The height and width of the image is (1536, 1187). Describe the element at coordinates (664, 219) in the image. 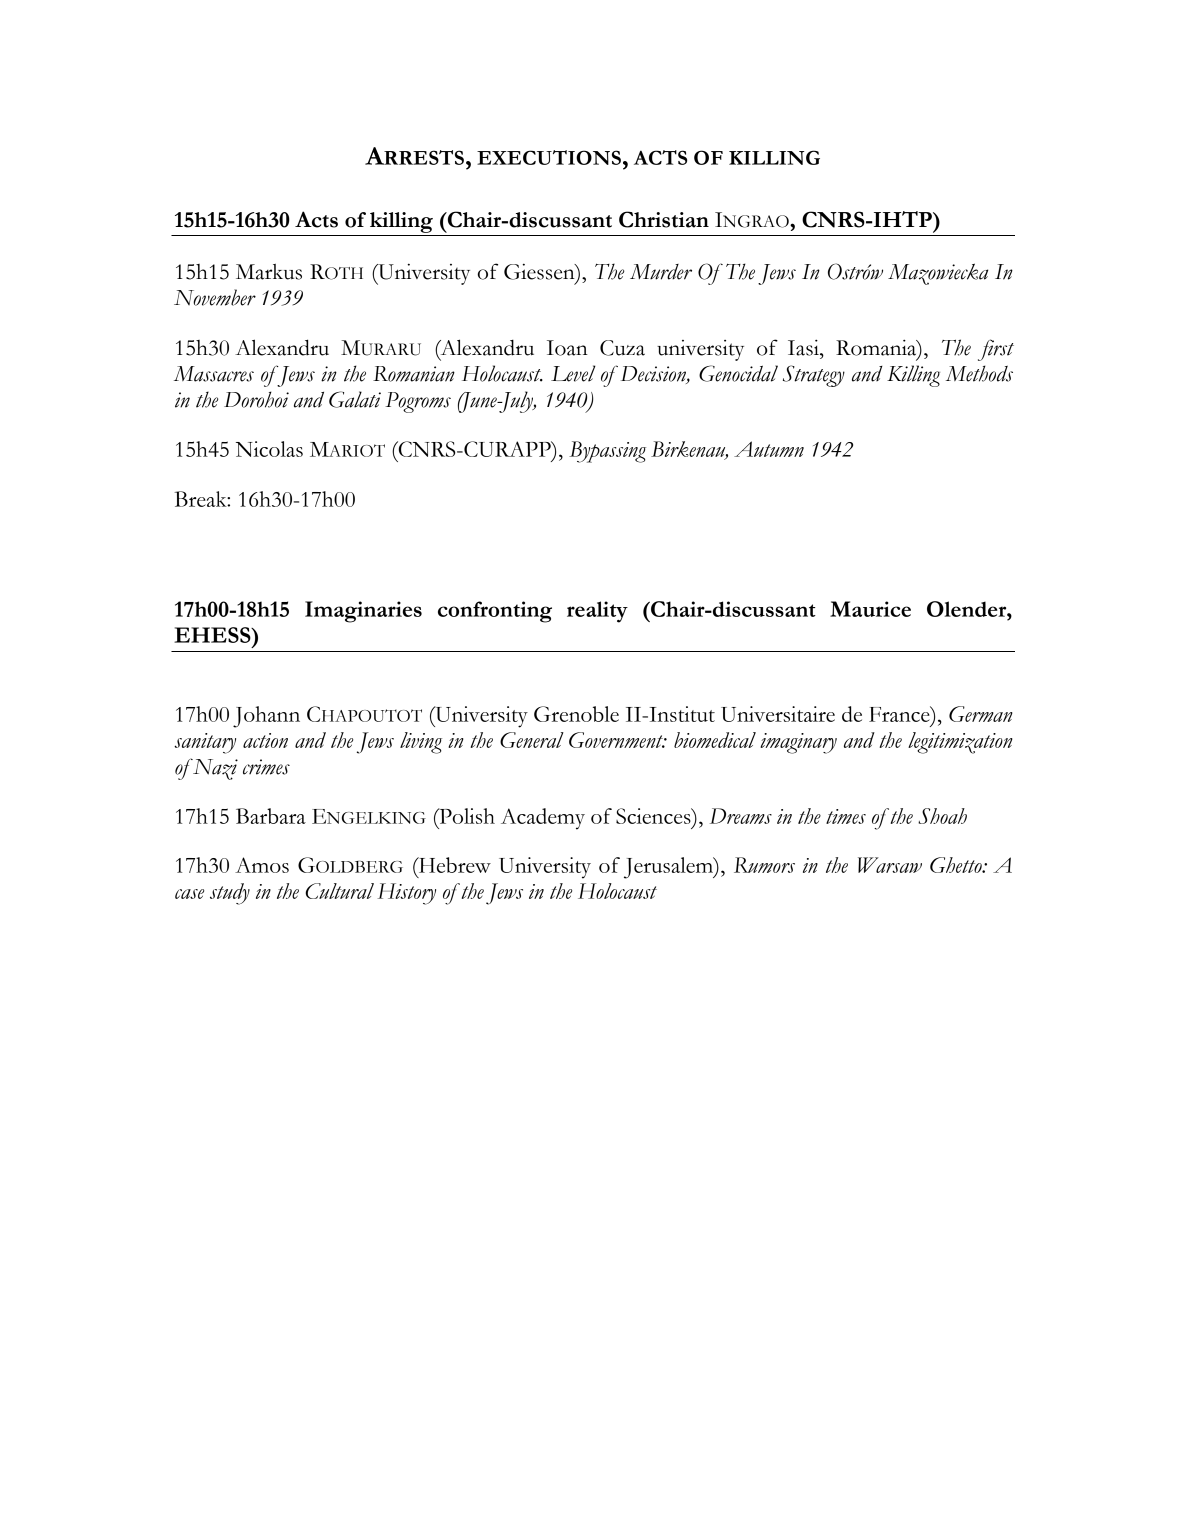

I see `Christian` at that location.
